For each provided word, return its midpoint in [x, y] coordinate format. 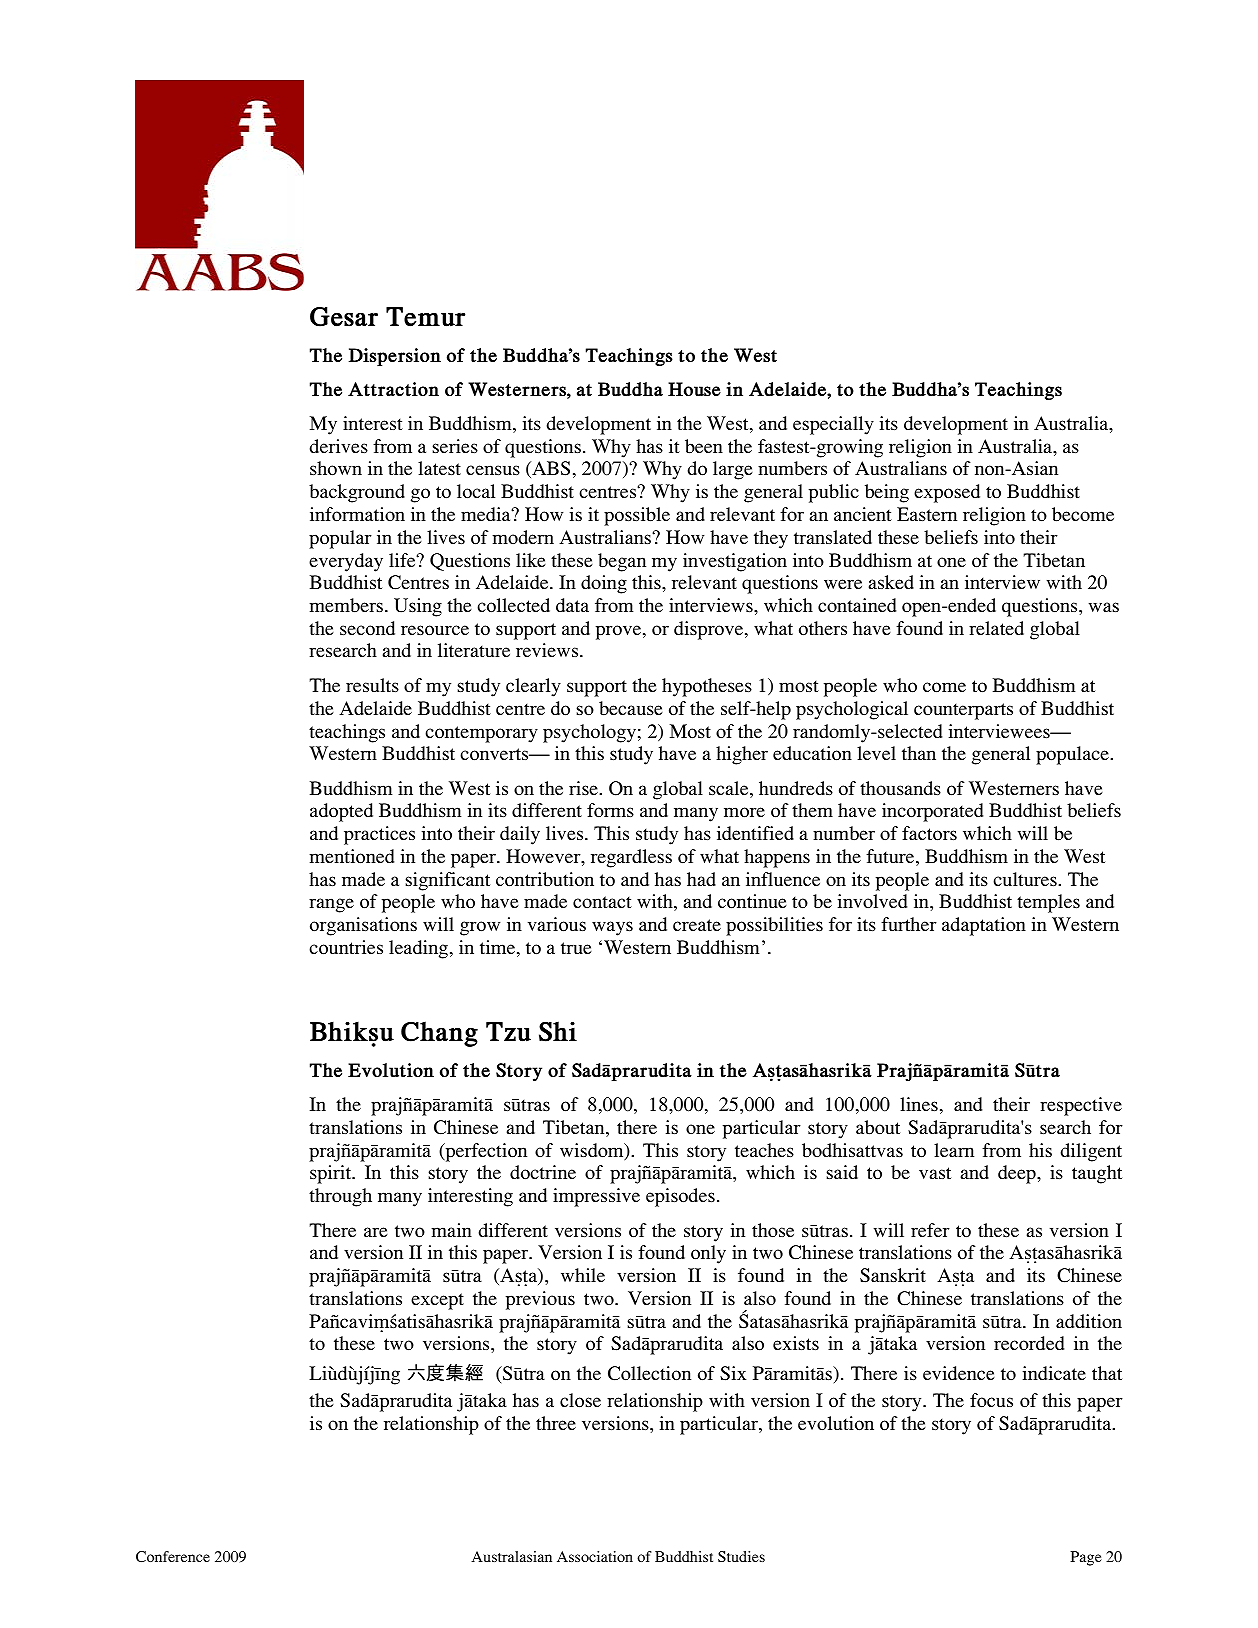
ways [612, 928]
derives [339, 446]
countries [346, 947]
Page [1086, 1558]
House [694, 389]
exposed [947, 493]
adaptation [984, 926]
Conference [173, 1556]
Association [595, 1556]
